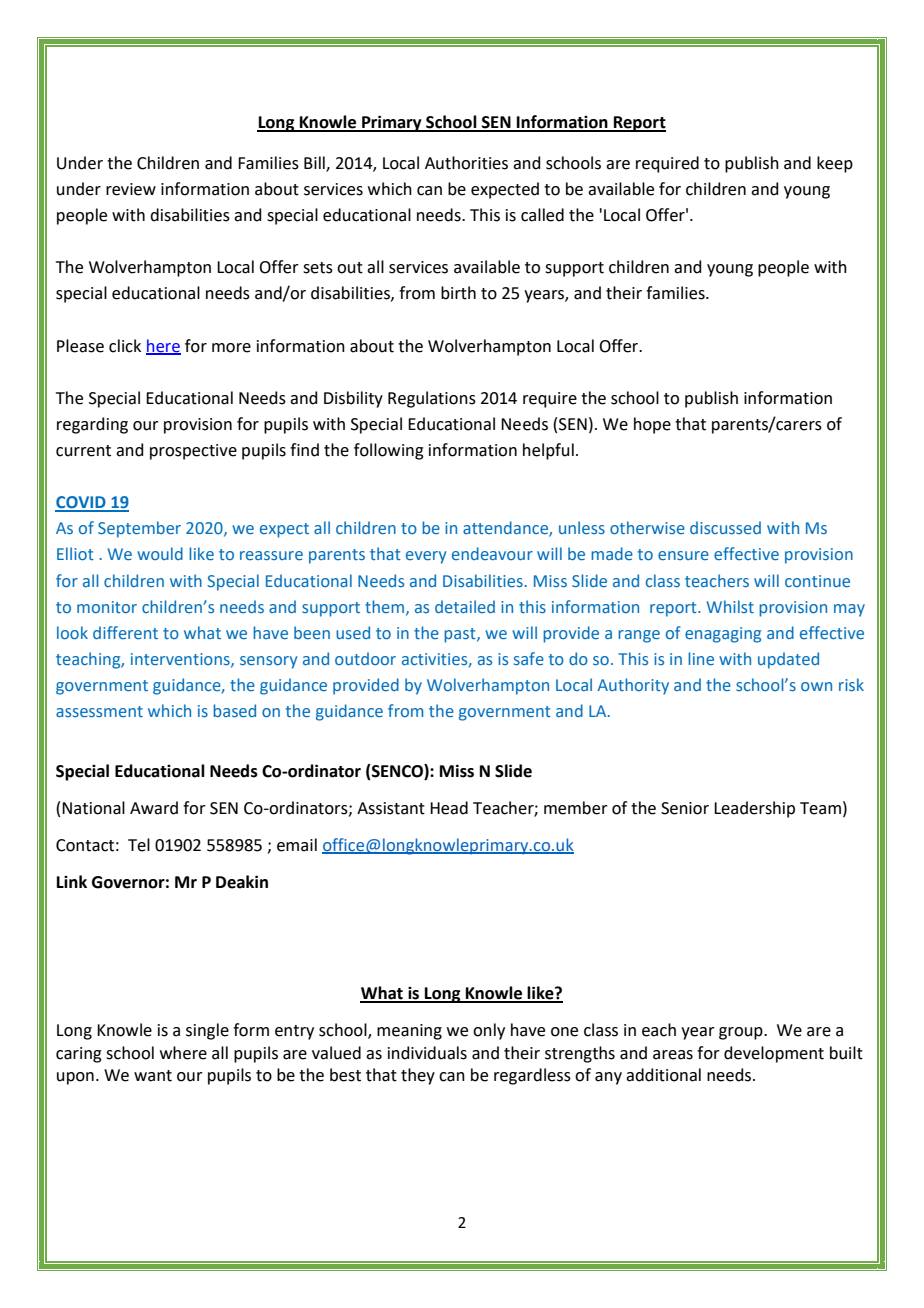  What do you see at coordinates (652, 425) in the screenshot?
I see `hope` at bounding box center [652, 425].
